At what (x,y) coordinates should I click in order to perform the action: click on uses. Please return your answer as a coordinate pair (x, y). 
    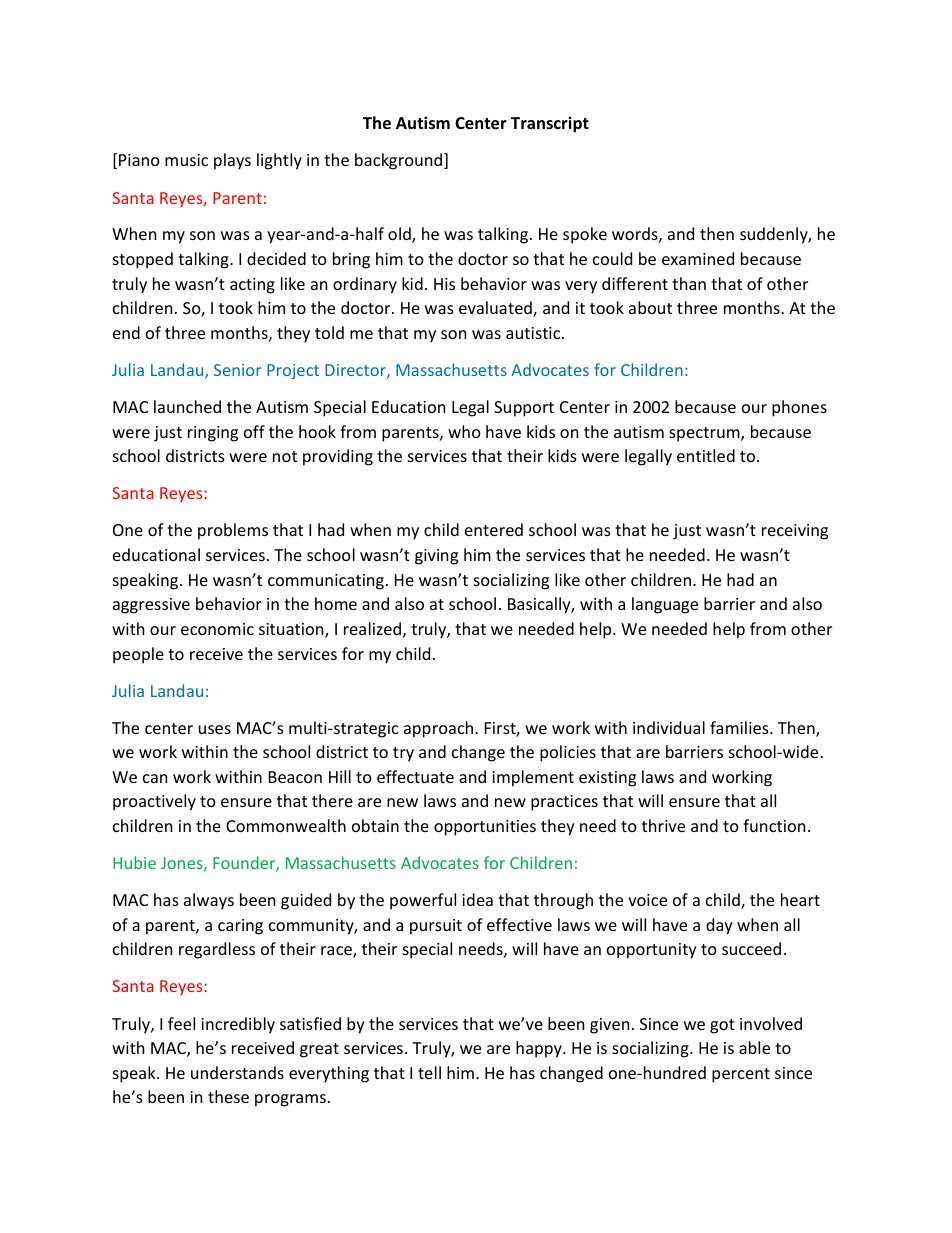
    Looking at the image, I should click on (215, 729).
